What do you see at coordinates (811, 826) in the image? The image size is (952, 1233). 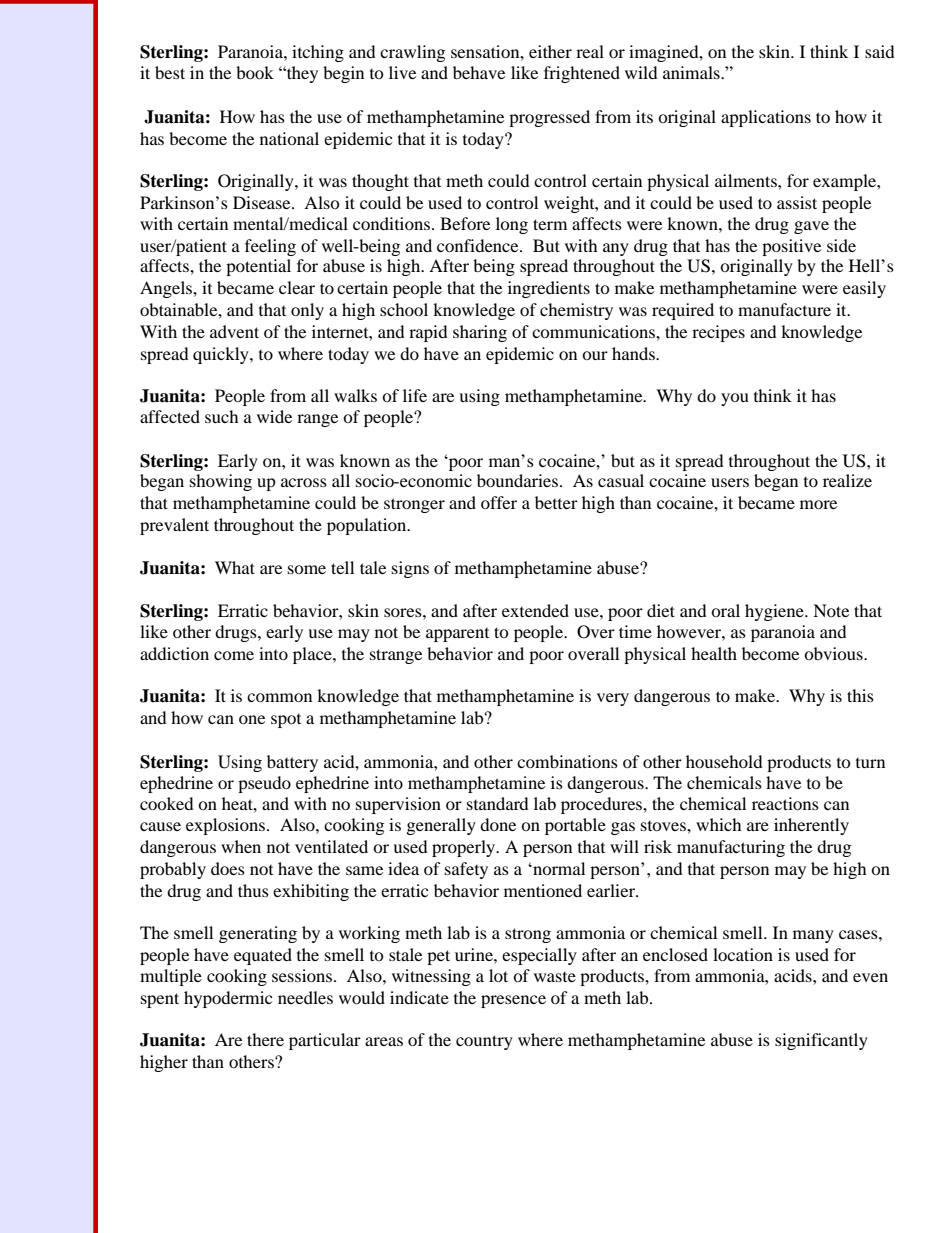 I see `inherently` at bounding box center [811, 826].
